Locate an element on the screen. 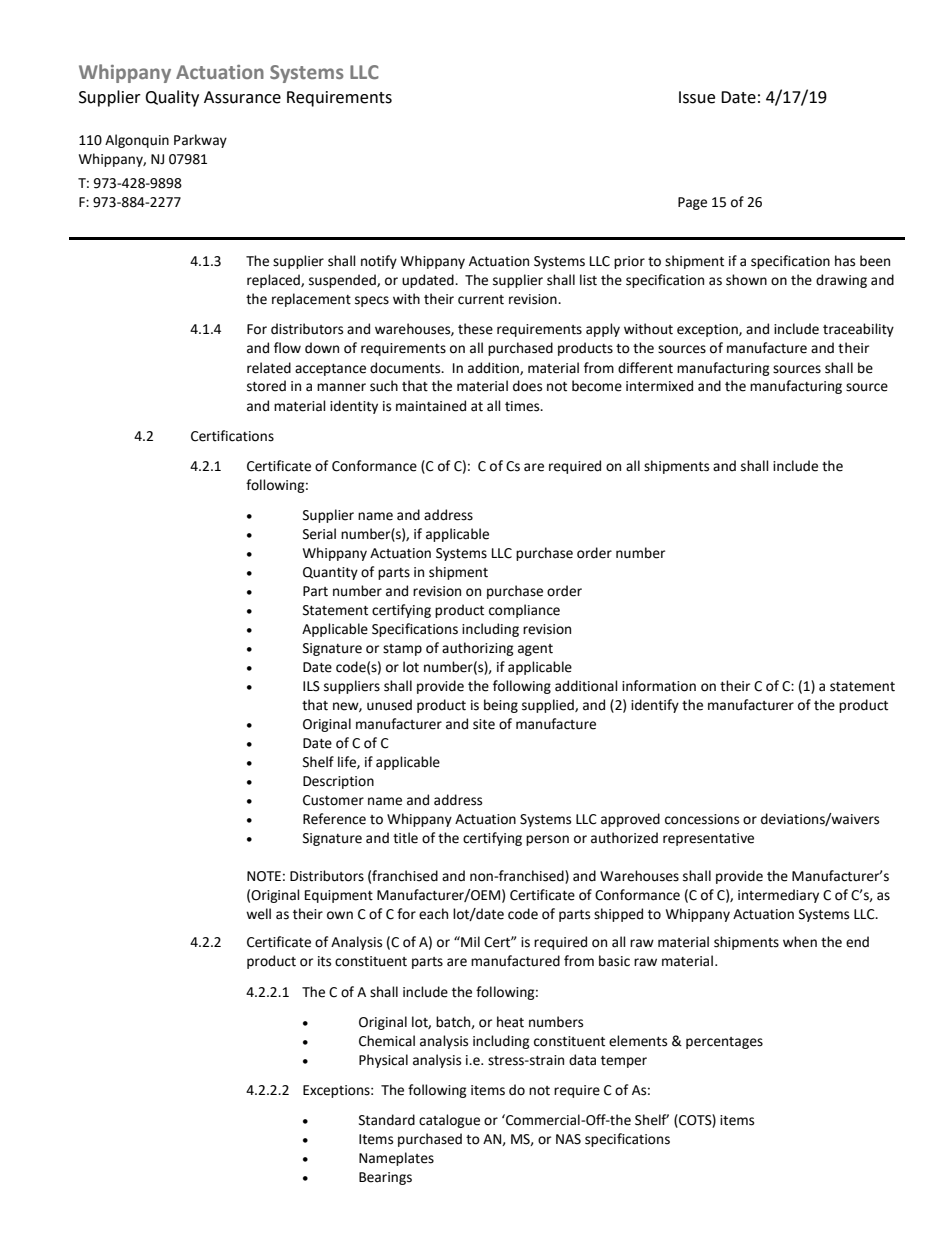  Mil is located at coordinates (469, 941).
